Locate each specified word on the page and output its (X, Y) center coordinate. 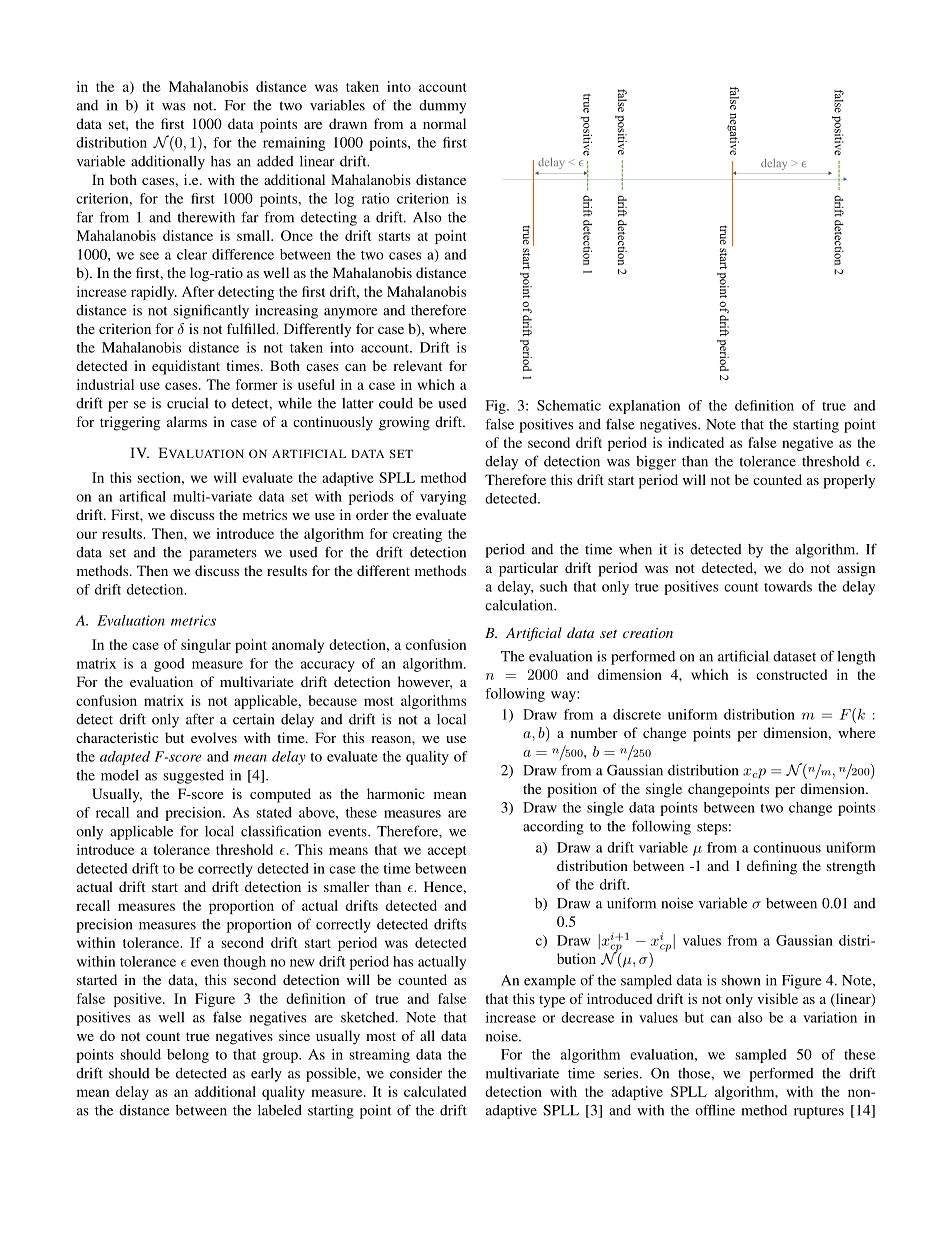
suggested (194, 777)
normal (444, 123)
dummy (442, 107)
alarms (187, 421)
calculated (435, 1091)
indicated (696, 442)
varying (443, 498)
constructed (791, 674)
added (275, 161)
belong (188, 1056)
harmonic (396, 793)
